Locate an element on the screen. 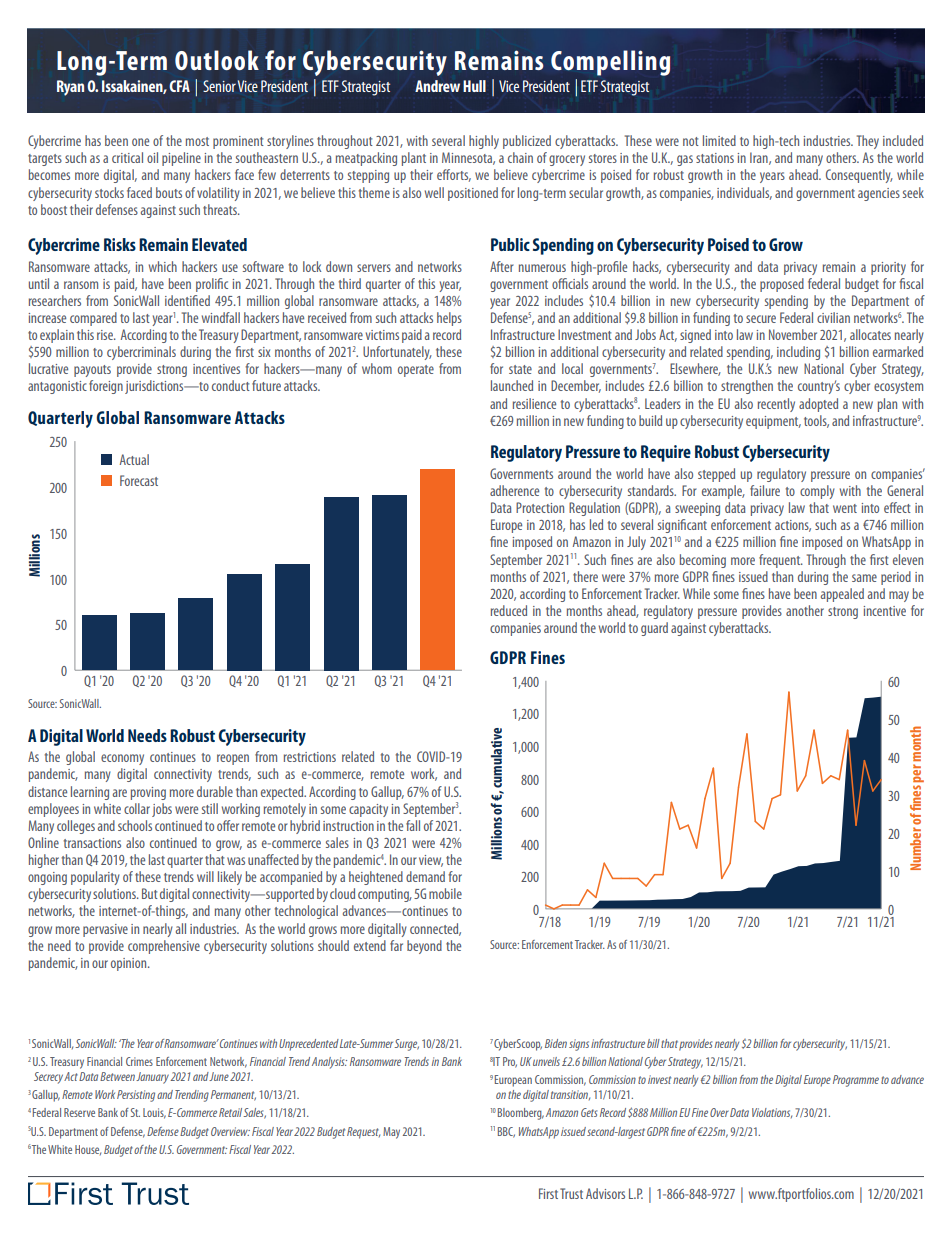 Image resolution: width=952 pixels, height=1233 pixels. Trust is located at coordinates (571, 1193).
